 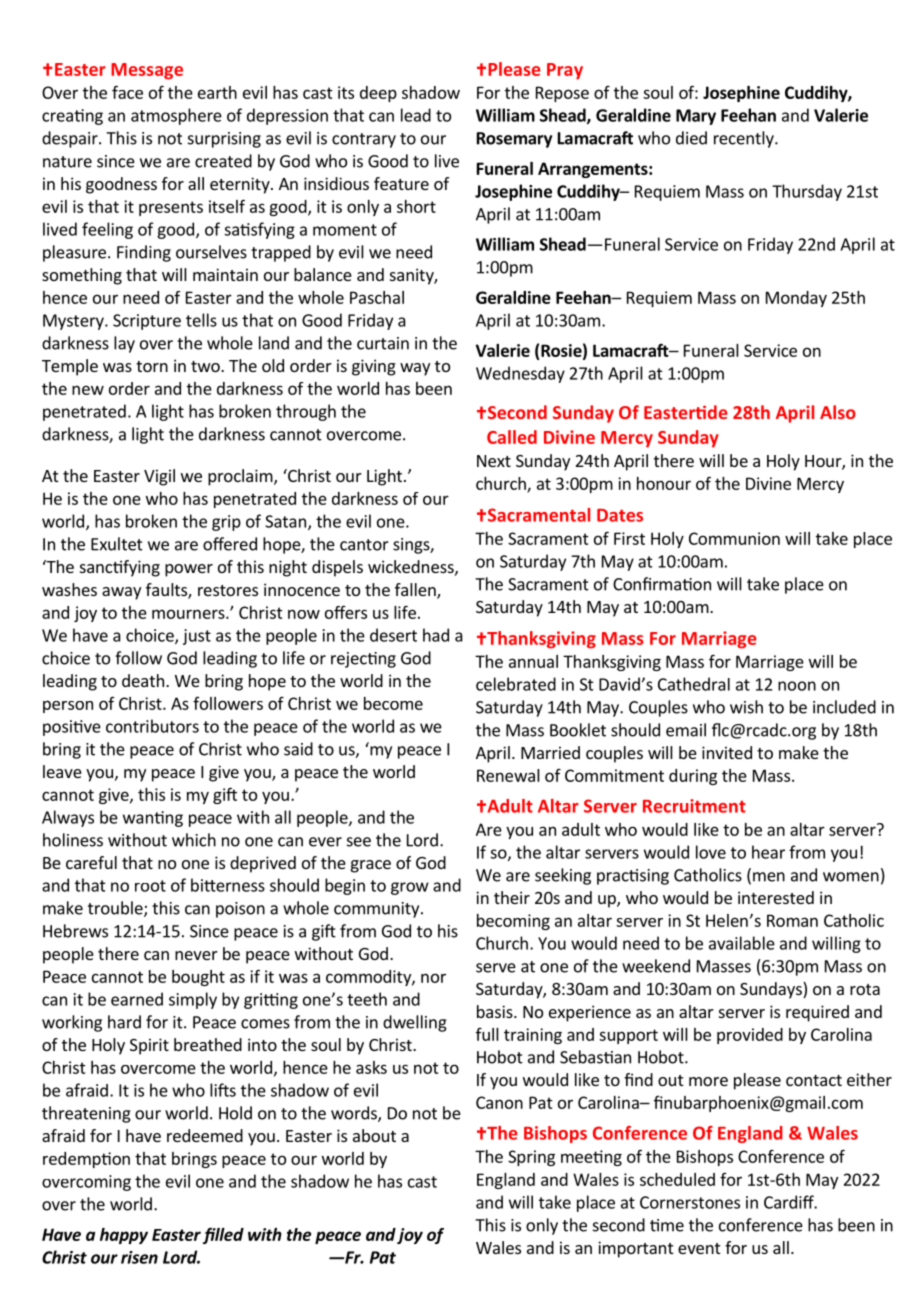 I want to click on deep, so click(x=378, y=94).
